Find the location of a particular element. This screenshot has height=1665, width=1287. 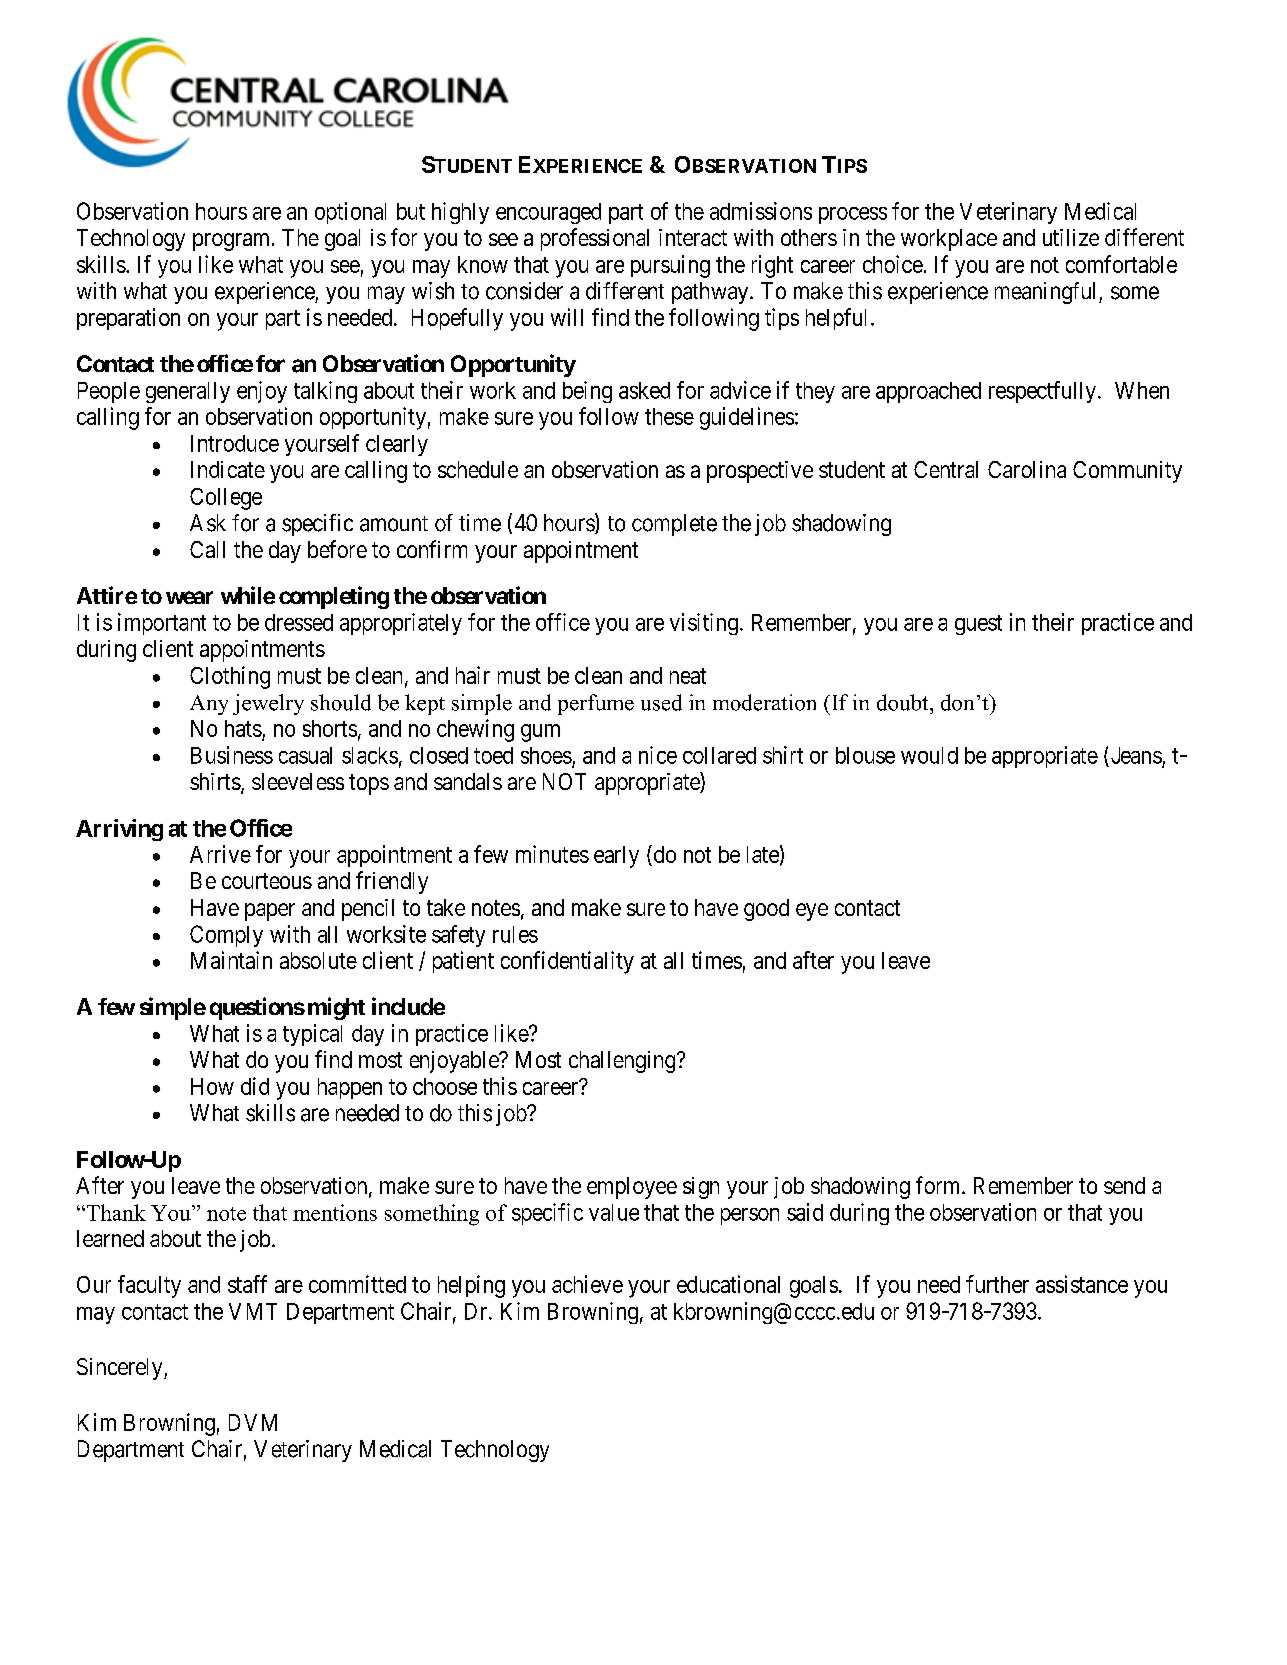

professional is located at coordinates (595, 239).
